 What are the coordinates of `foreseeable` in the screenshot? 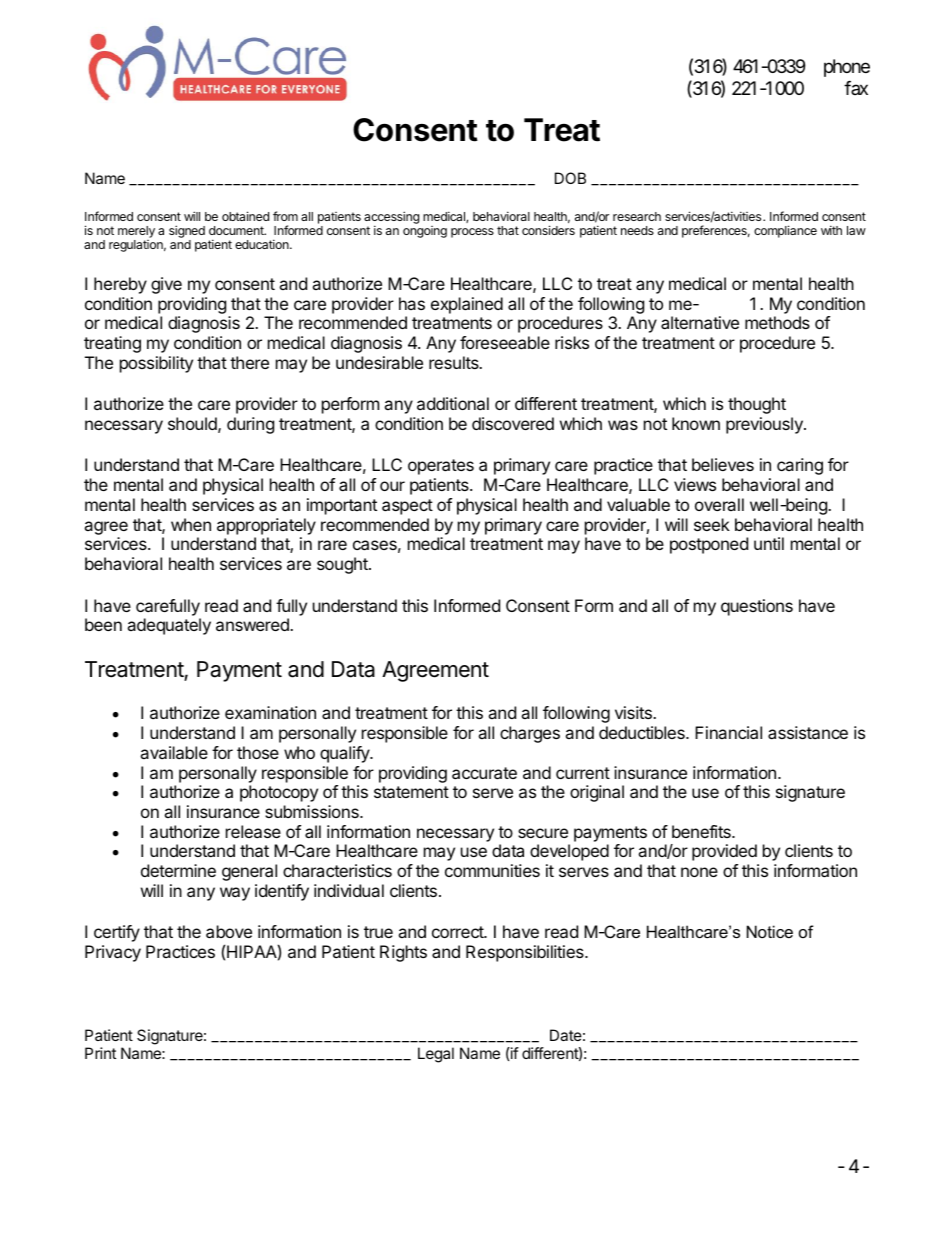 It's located at (505, 342).
